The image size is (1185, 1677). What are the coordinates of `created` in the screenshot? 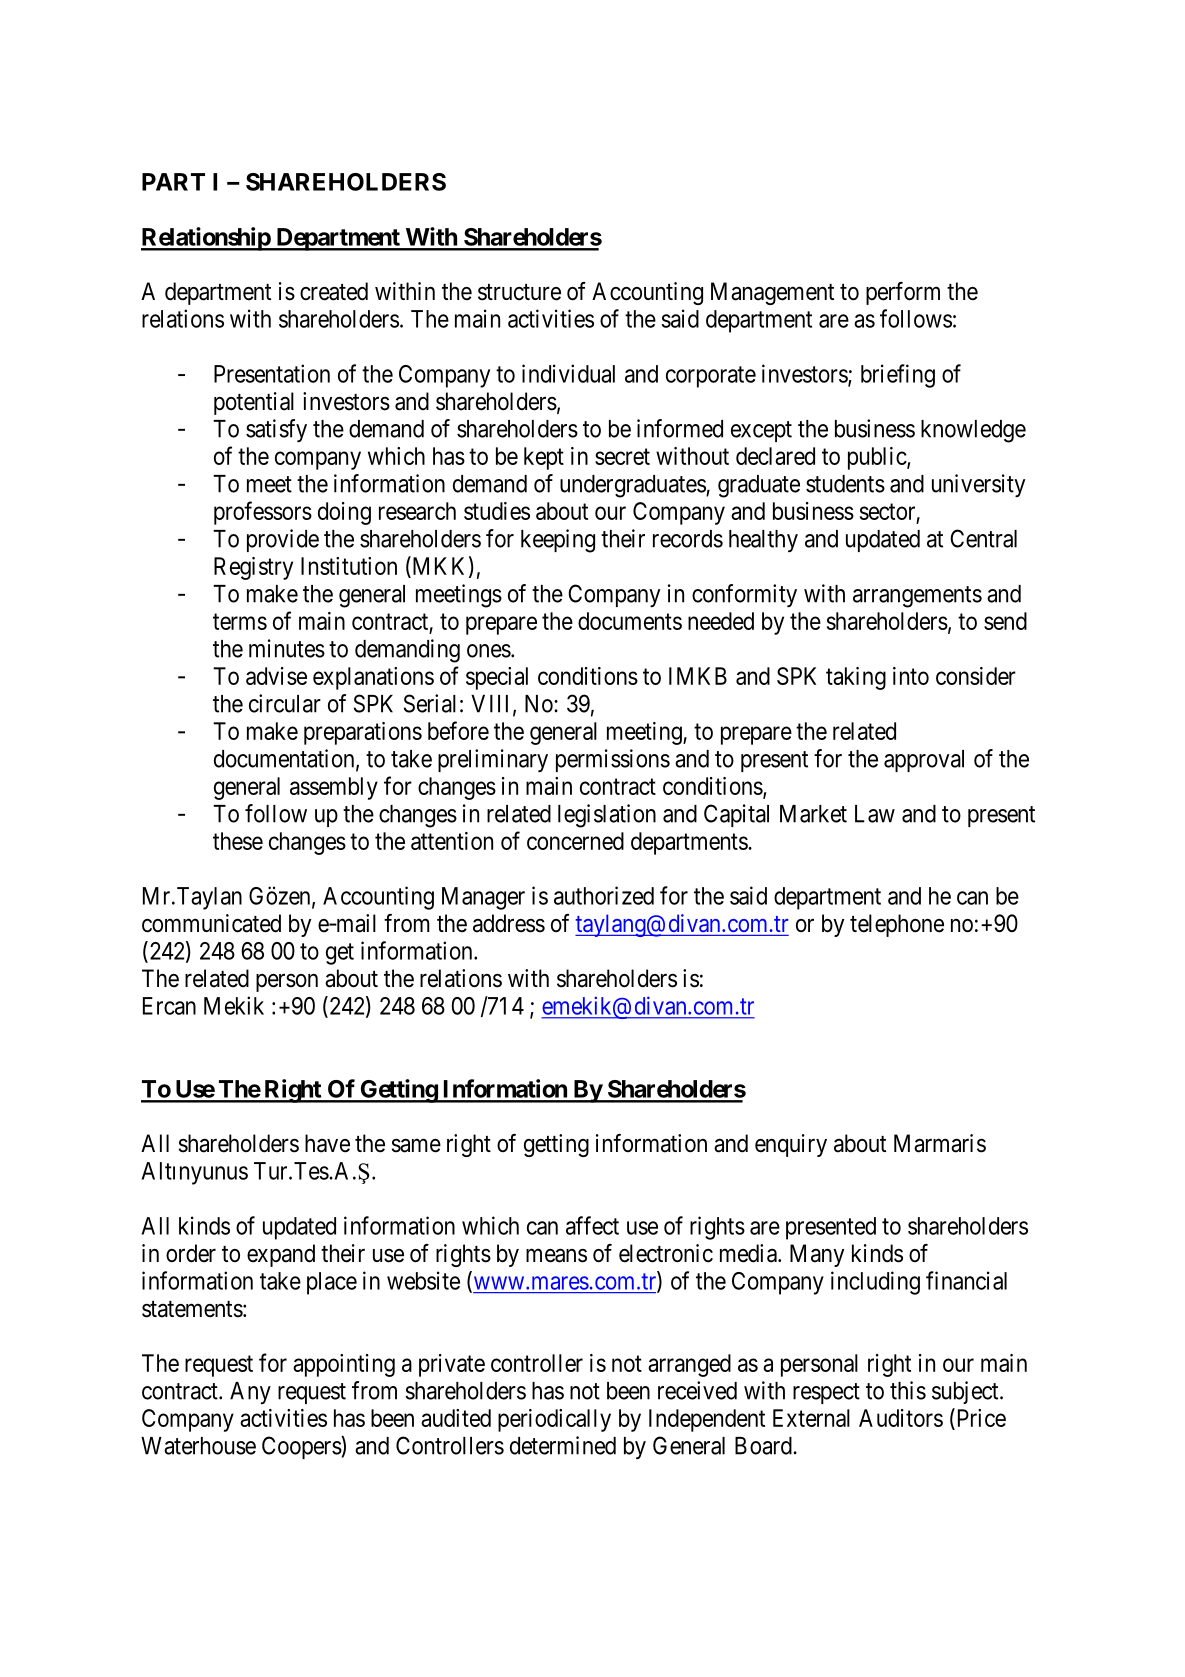 It's located at (334, 291).
